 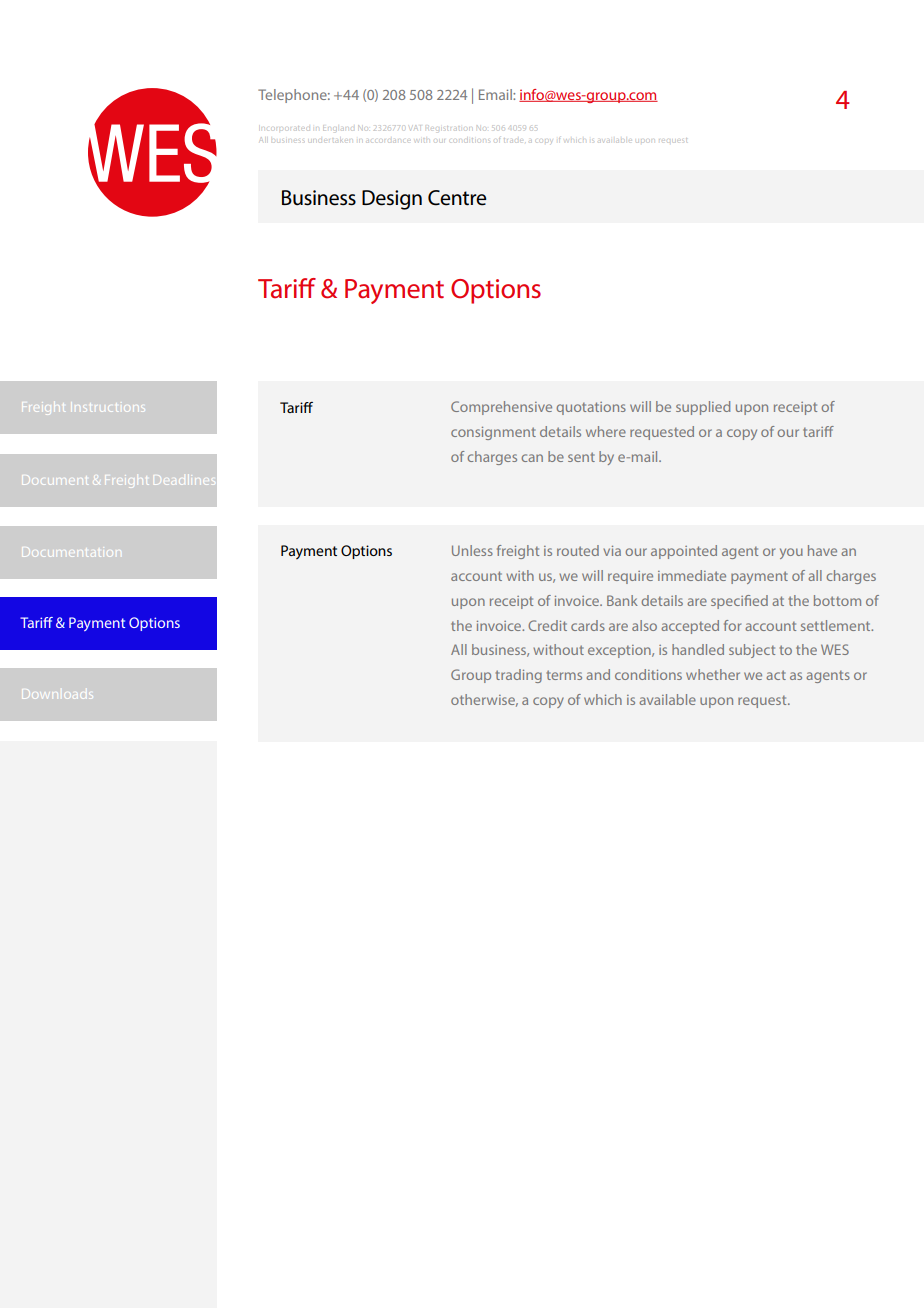 What do you see at coordinates (392, 200) in the image?
I see `Design` at bounding box center [392, 200].
